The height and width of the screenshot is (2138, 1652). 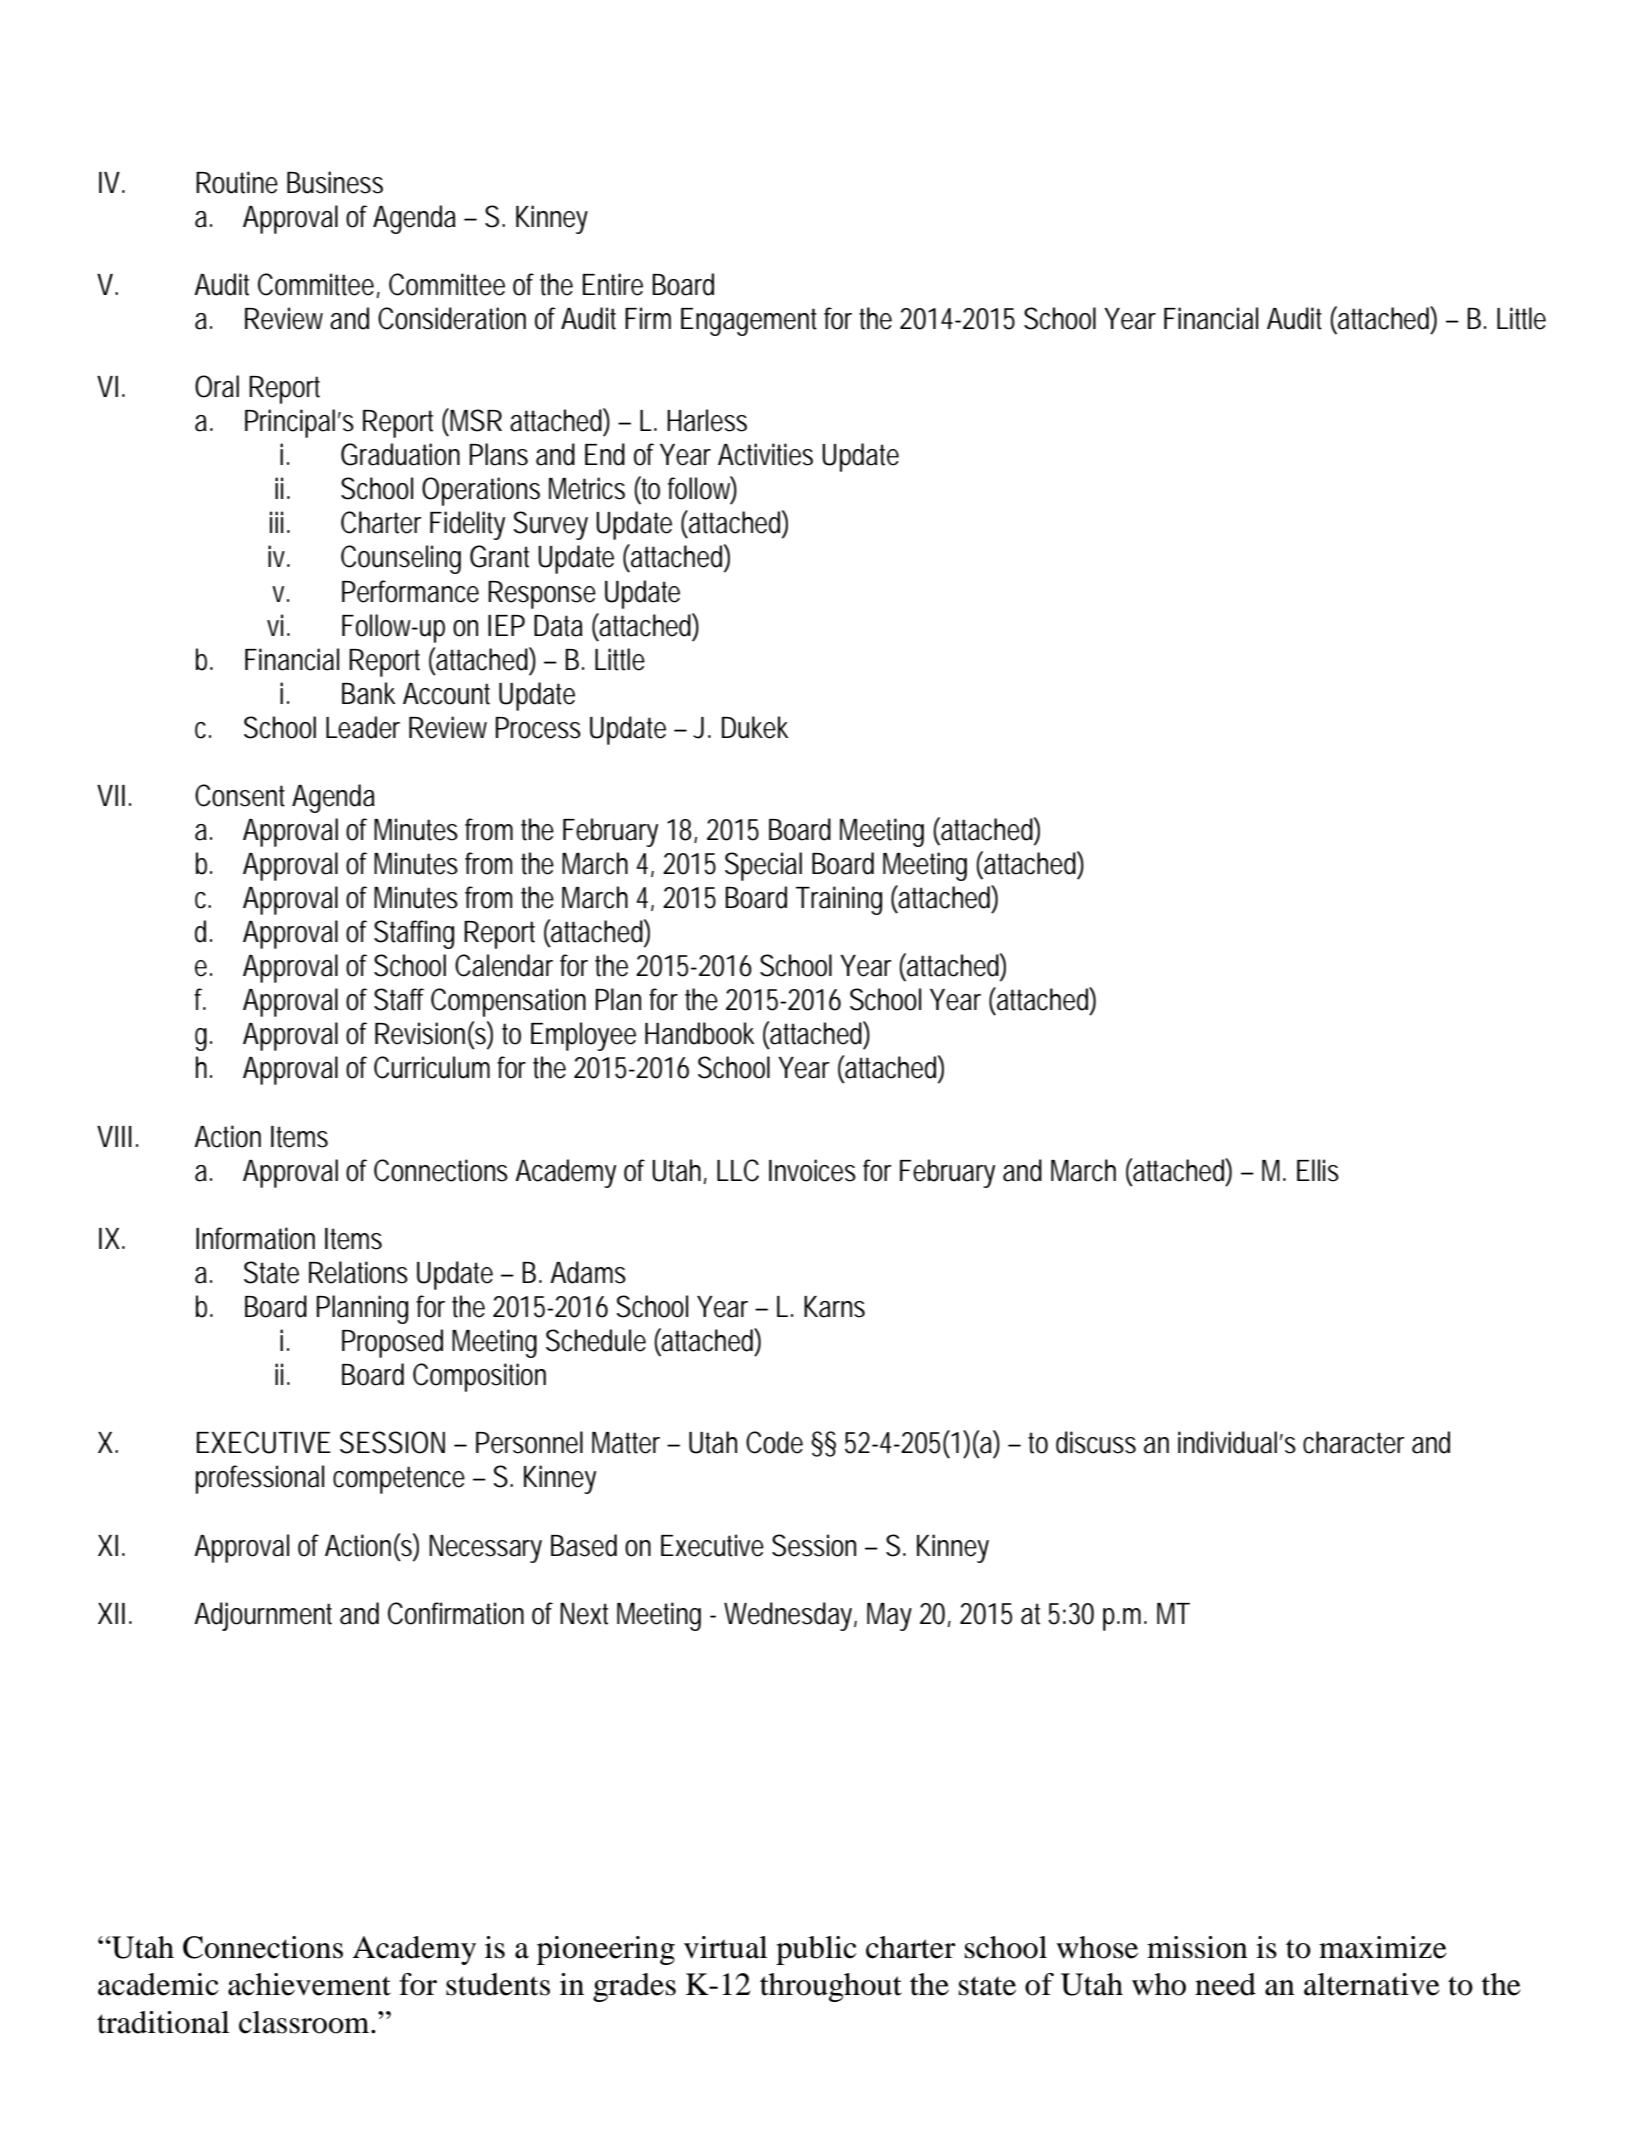 I want to click on virtual, so click(x=726, y=1947).
